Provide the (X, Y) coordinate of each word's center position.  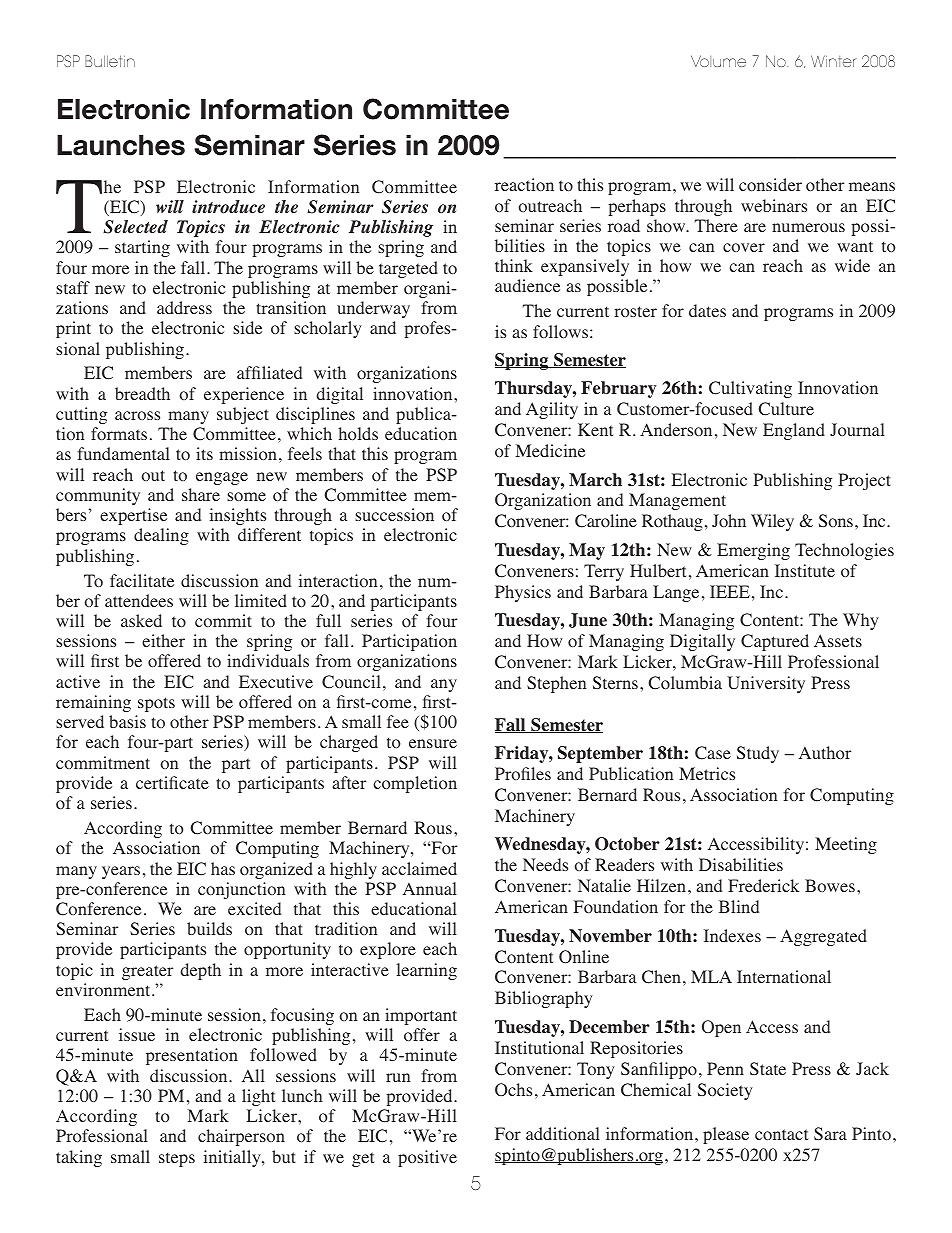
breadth (142, 393)
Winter (834, 61)
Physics (523, 593)
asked (141, 620)
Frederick (763, 885)
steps (177, 1159)
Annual (430, 888)
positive (427, 1158)
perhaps (637, 207)
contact (781, 1135)
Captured (775, 642)
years (121, 872)
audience (527, 285)
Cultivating (750, 389)
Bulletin (110, 61)
